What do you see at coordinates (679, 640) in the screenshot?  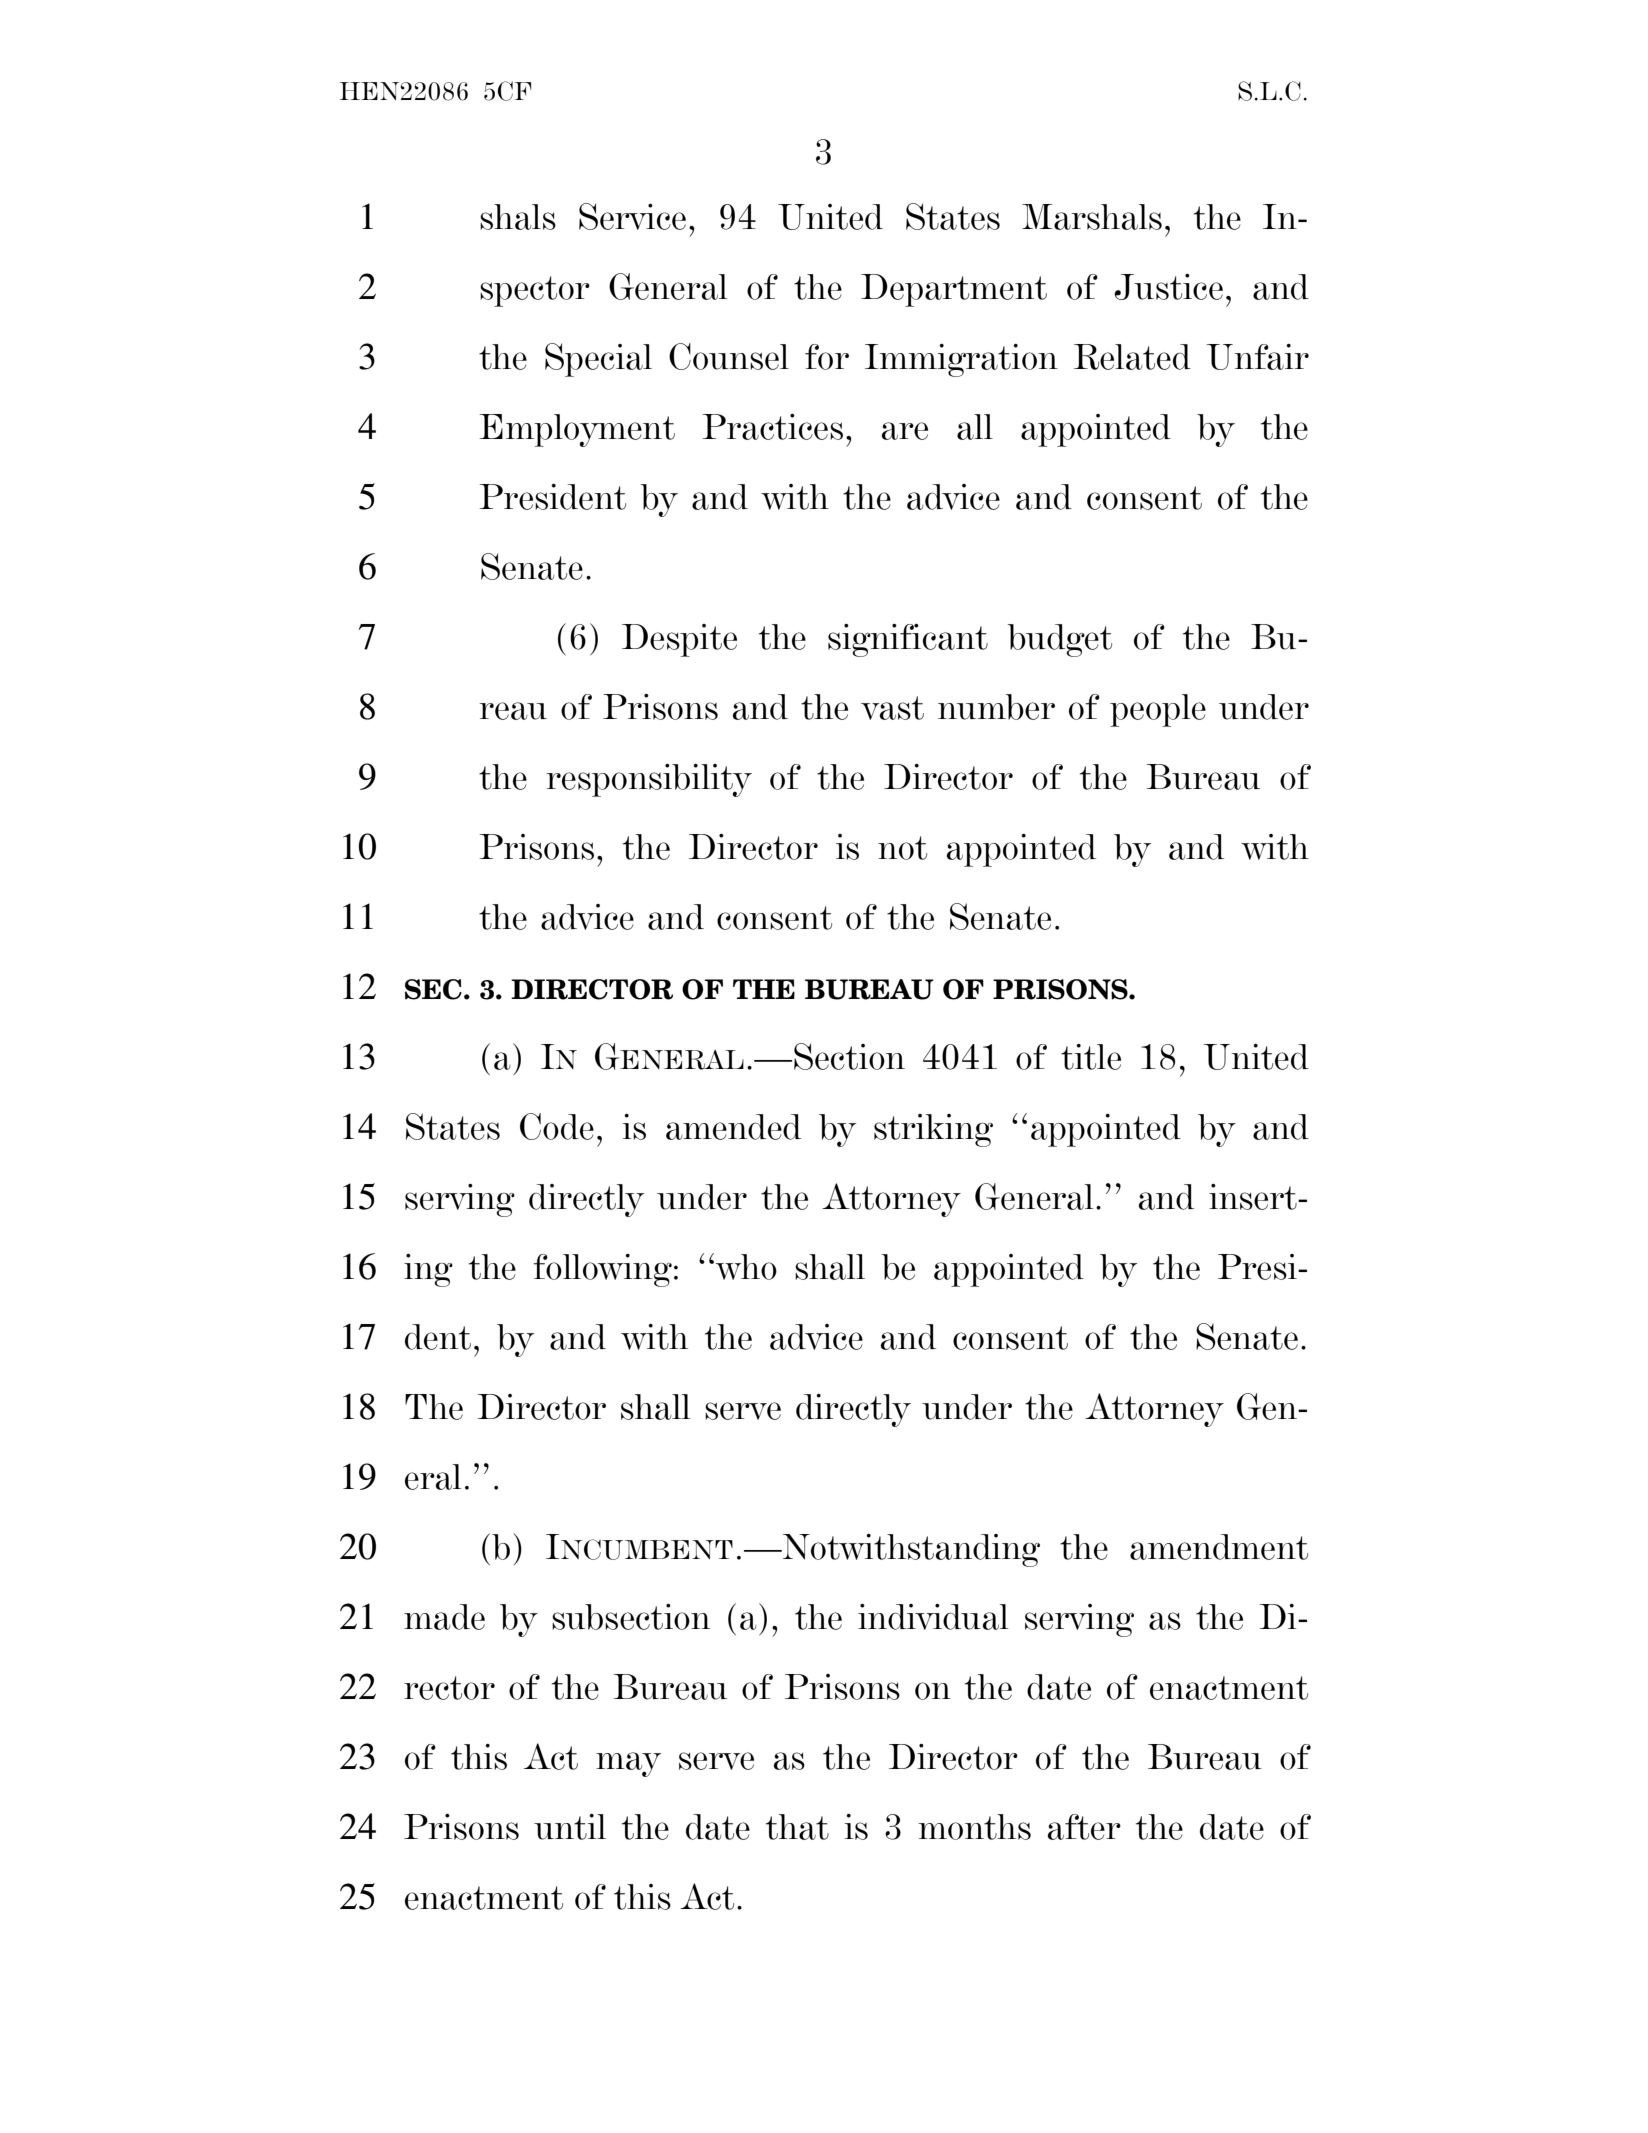 I see `Despite` at bounding box center [679, 640].
